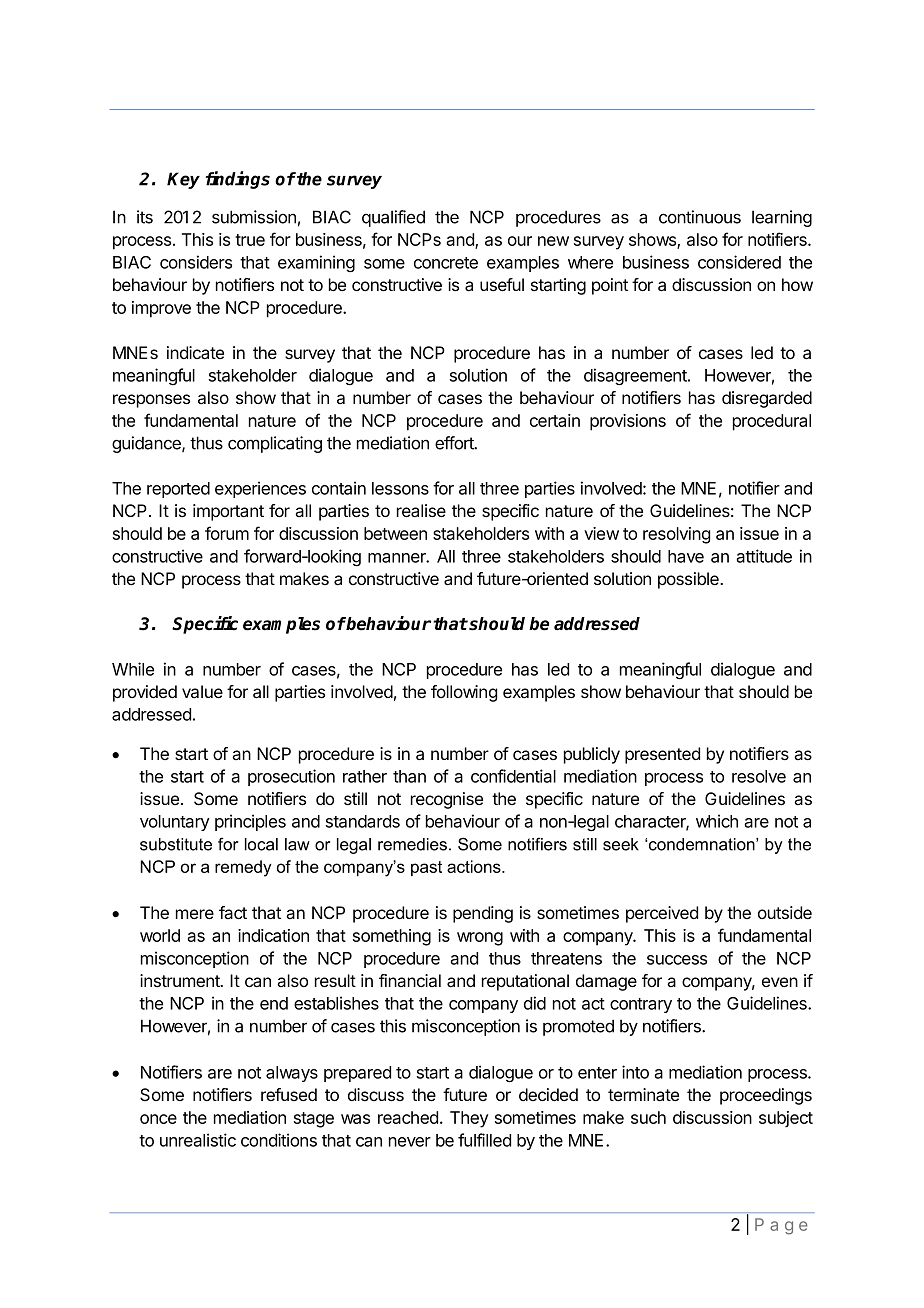 Image resolution: width=924 pixels, height=1308 pixels. Describe the element at coordinates (393, 218) in the screenshot. I see `qualified` at that location.
